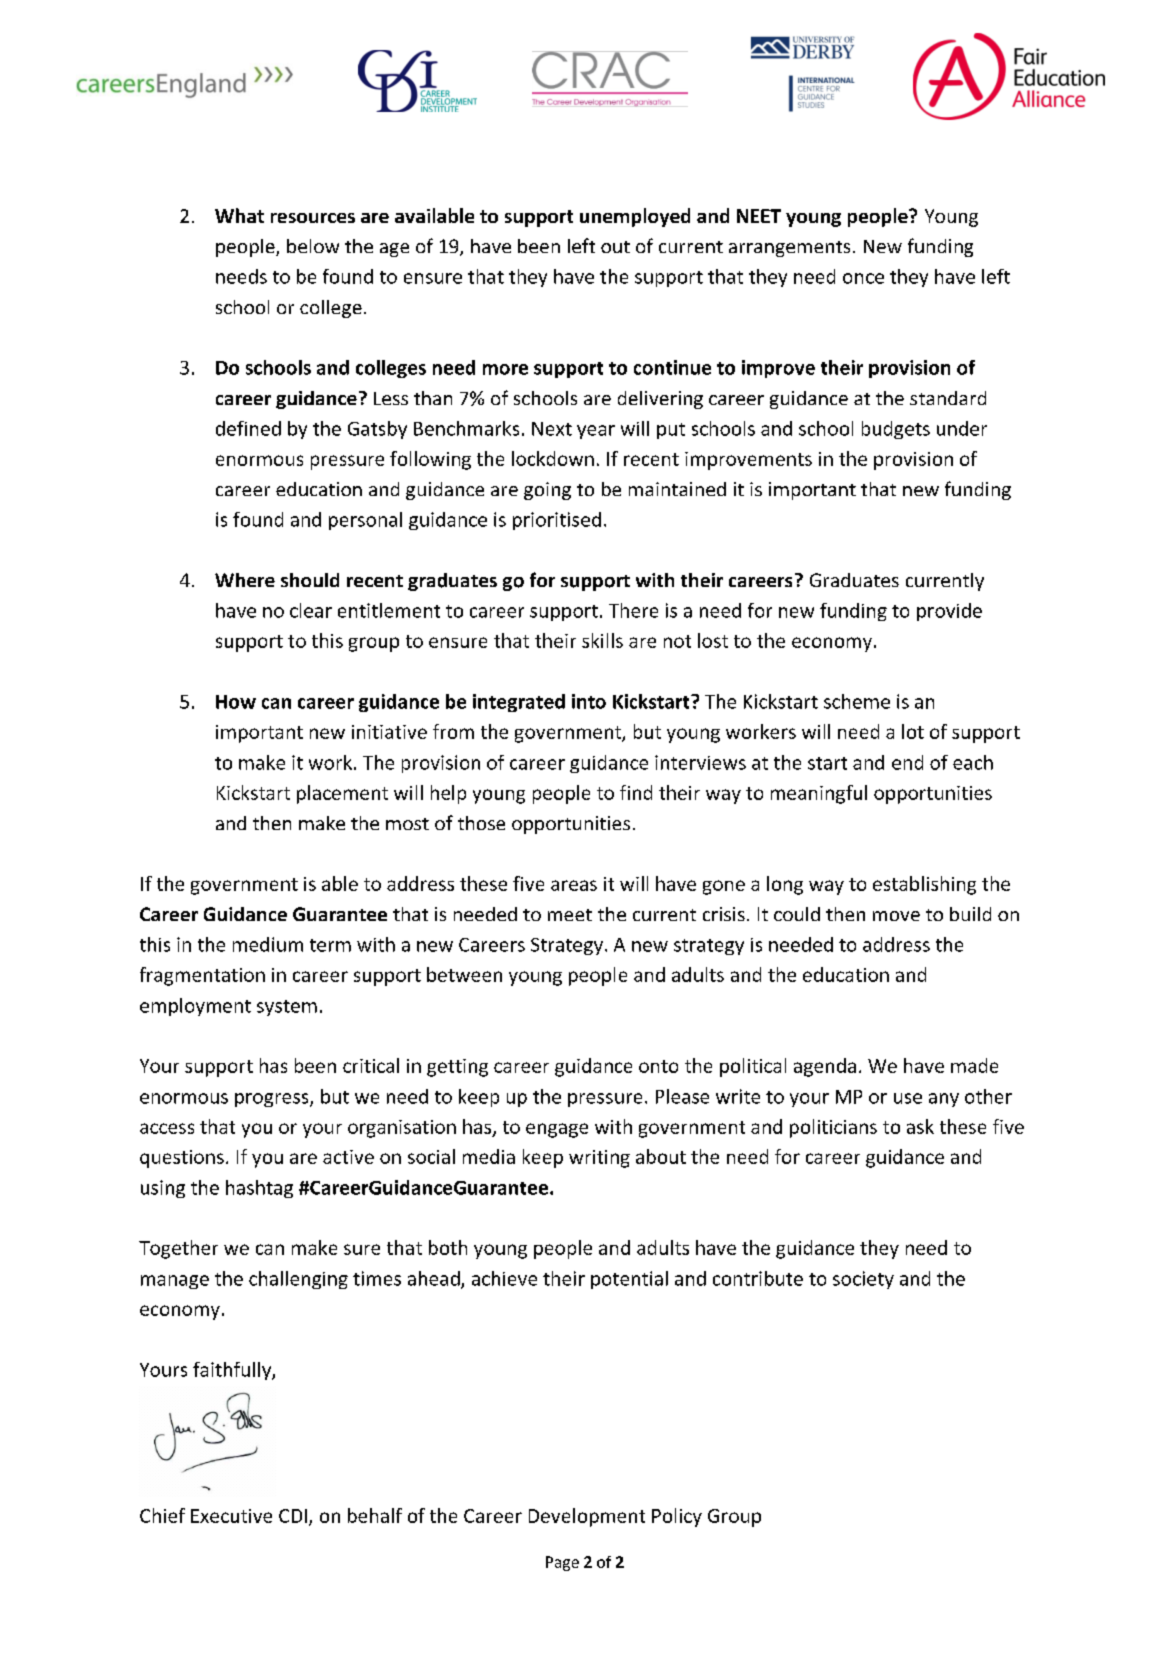 This screenshot has height=1654, width=1170. What do you see at coordinates (313, 246) in the screenshot?
I see `below` at bounding box center [313, 246].
